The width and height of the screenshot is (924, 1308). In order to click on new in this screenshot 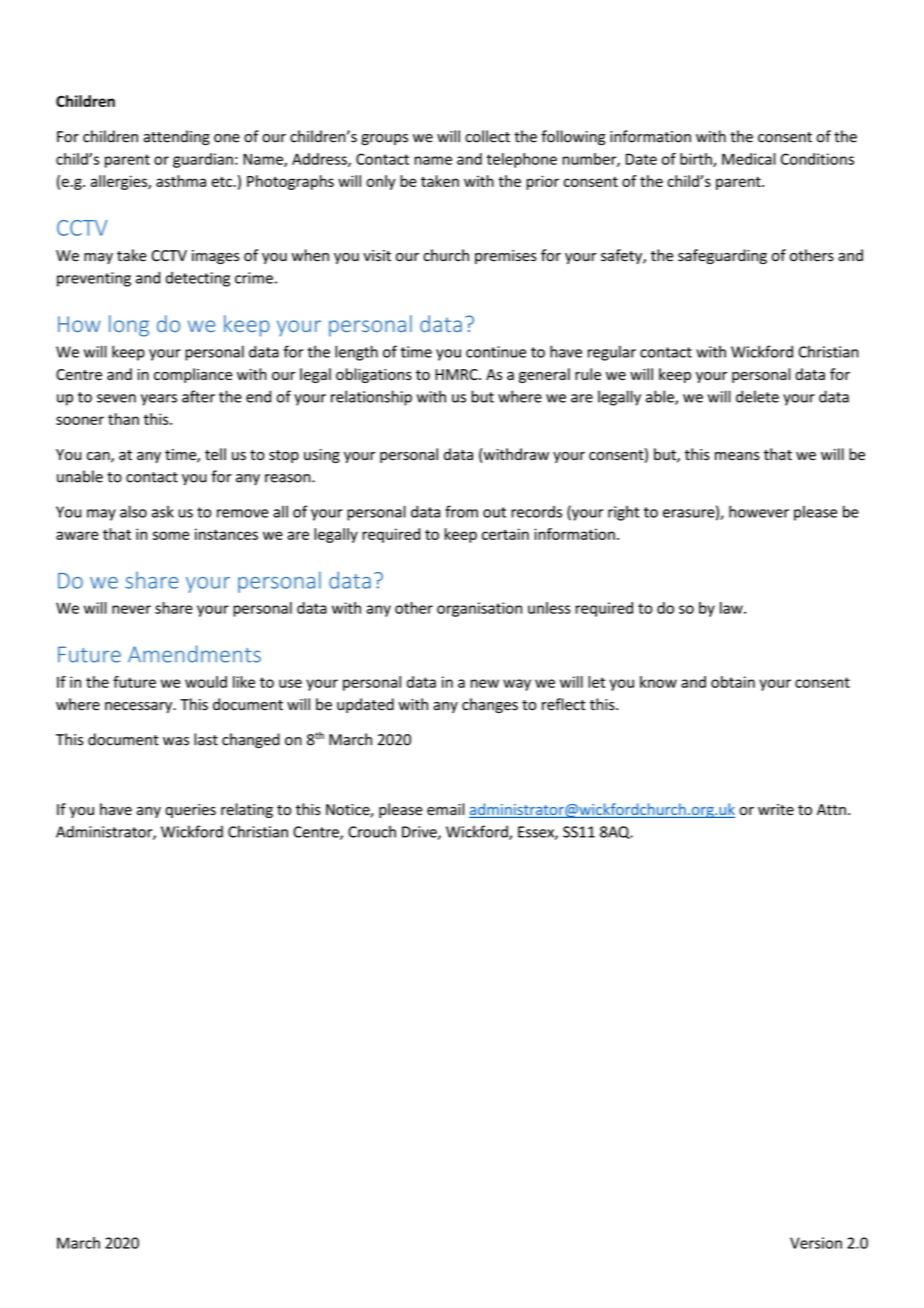, I will do `click(485, 683)`.
